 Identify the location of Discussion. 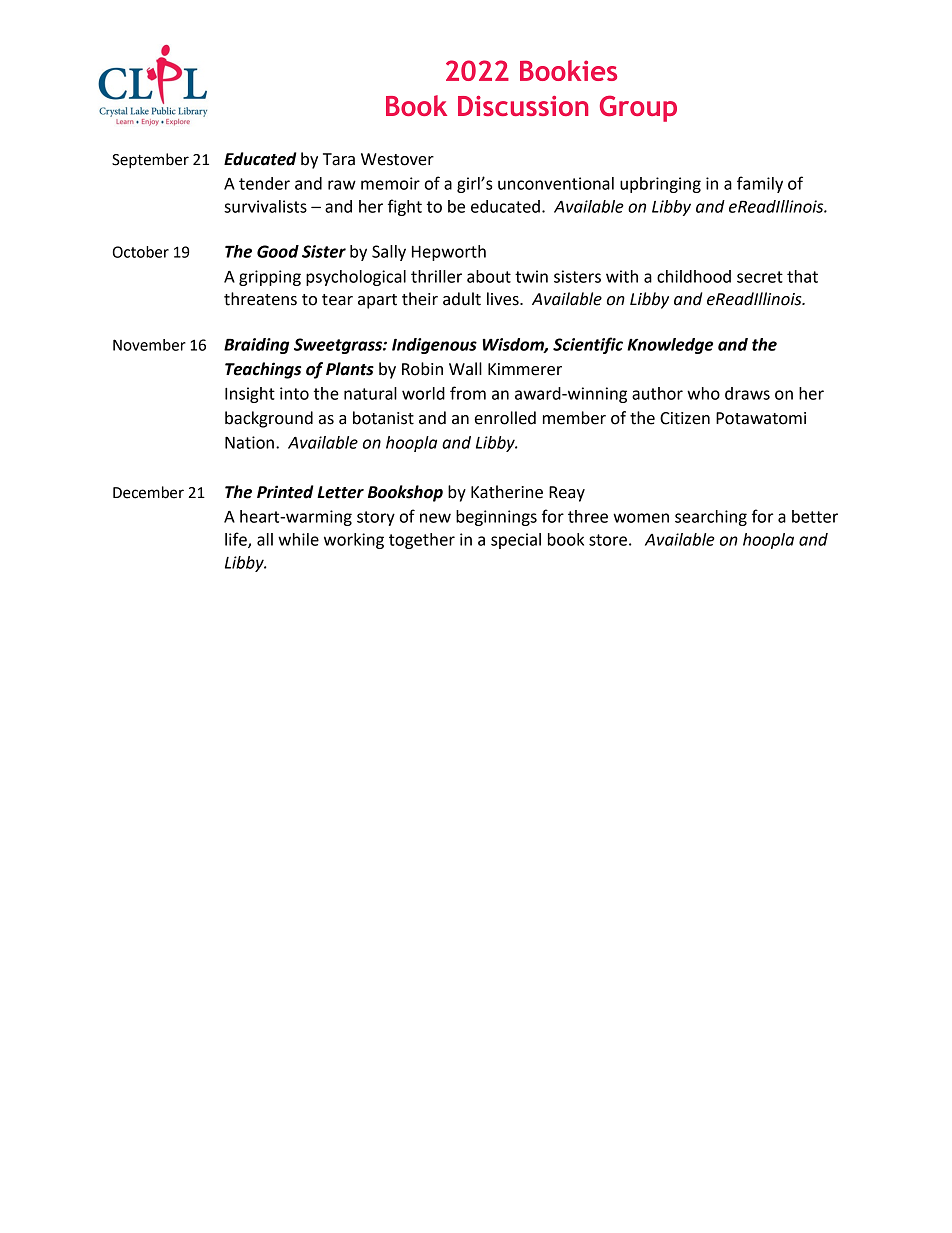
(523, 106).
